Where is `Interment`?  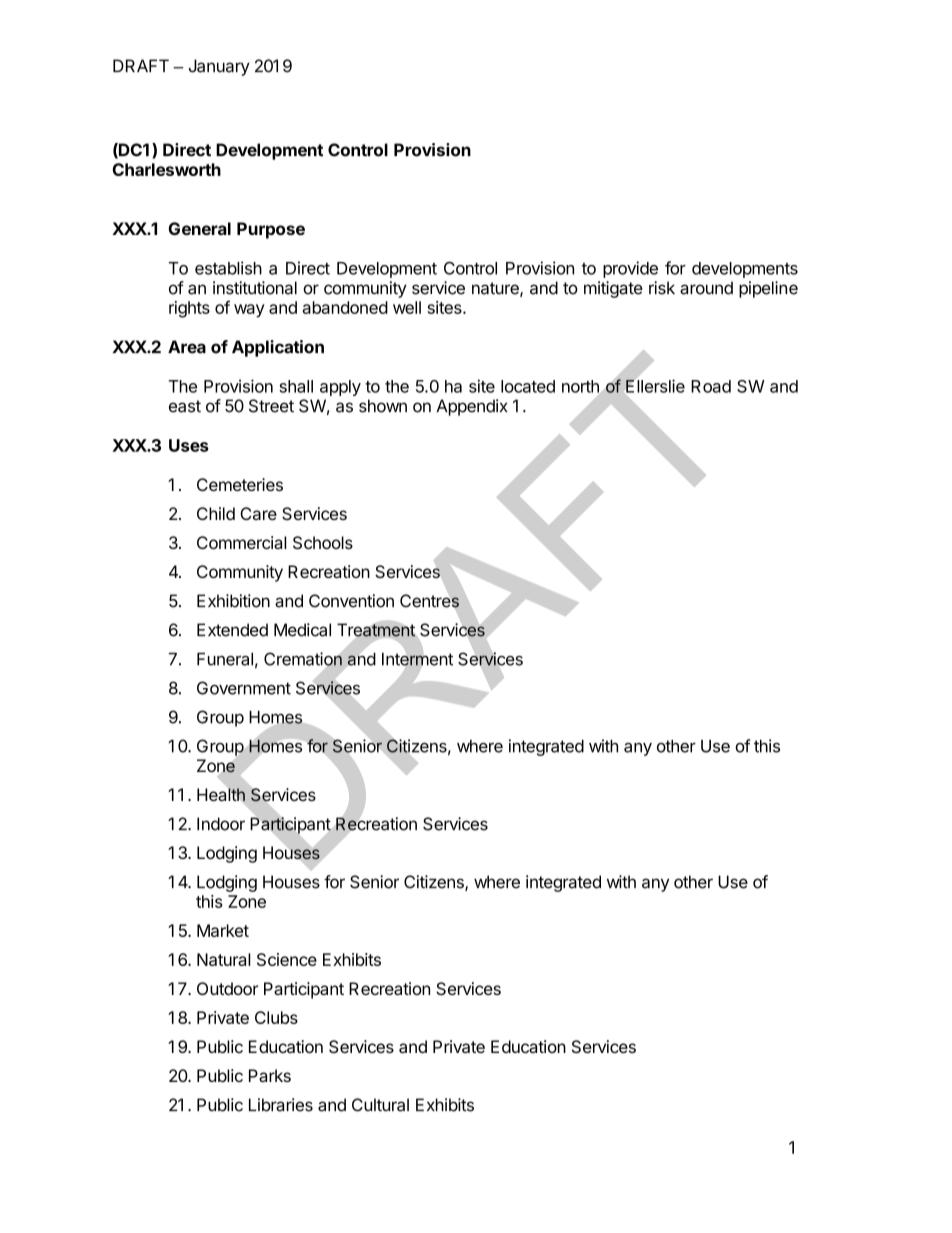 Interment is located at coordinates (417, 659).
